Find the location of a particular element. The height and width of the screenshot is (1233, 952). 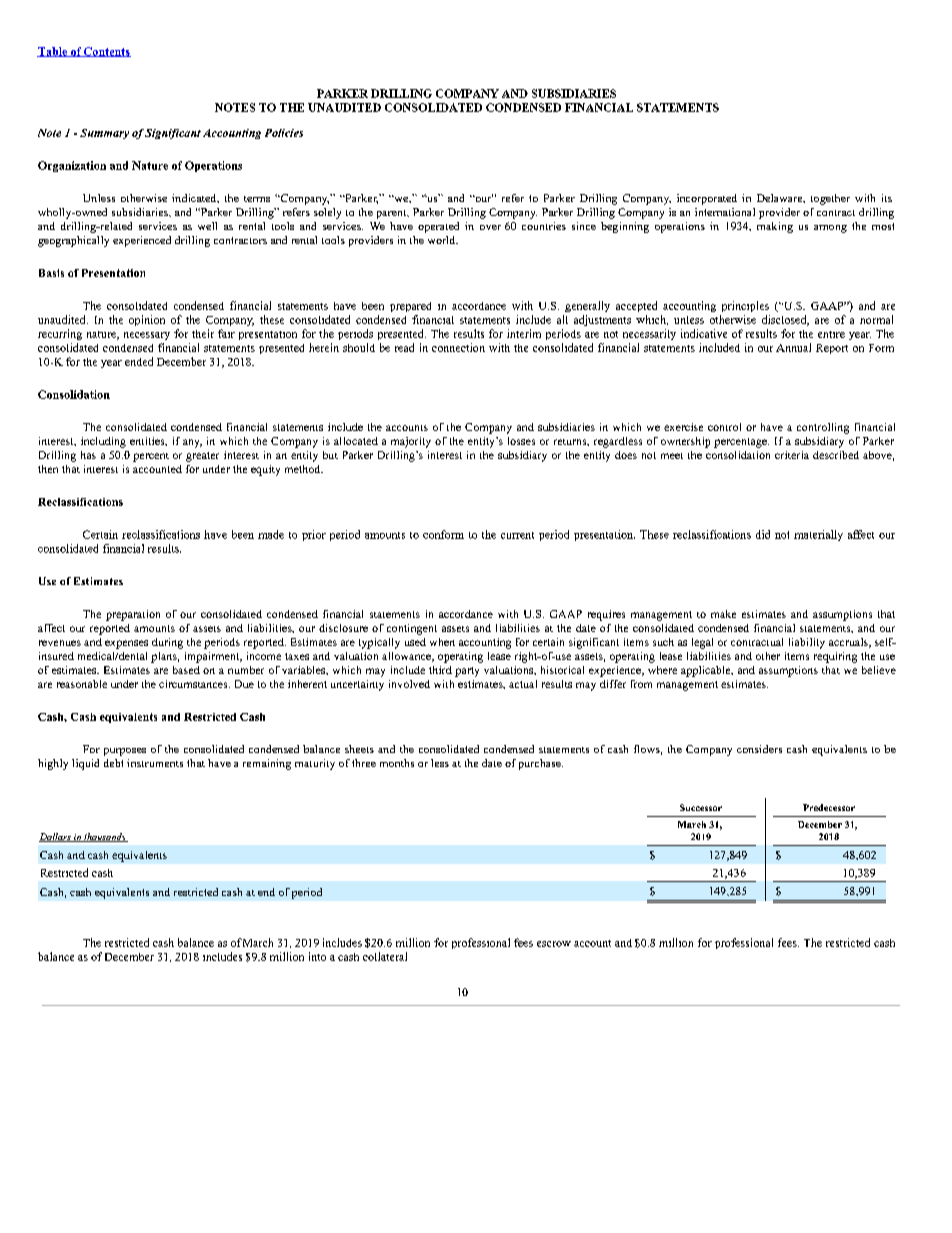

during is located at coordinates (167, 643).
